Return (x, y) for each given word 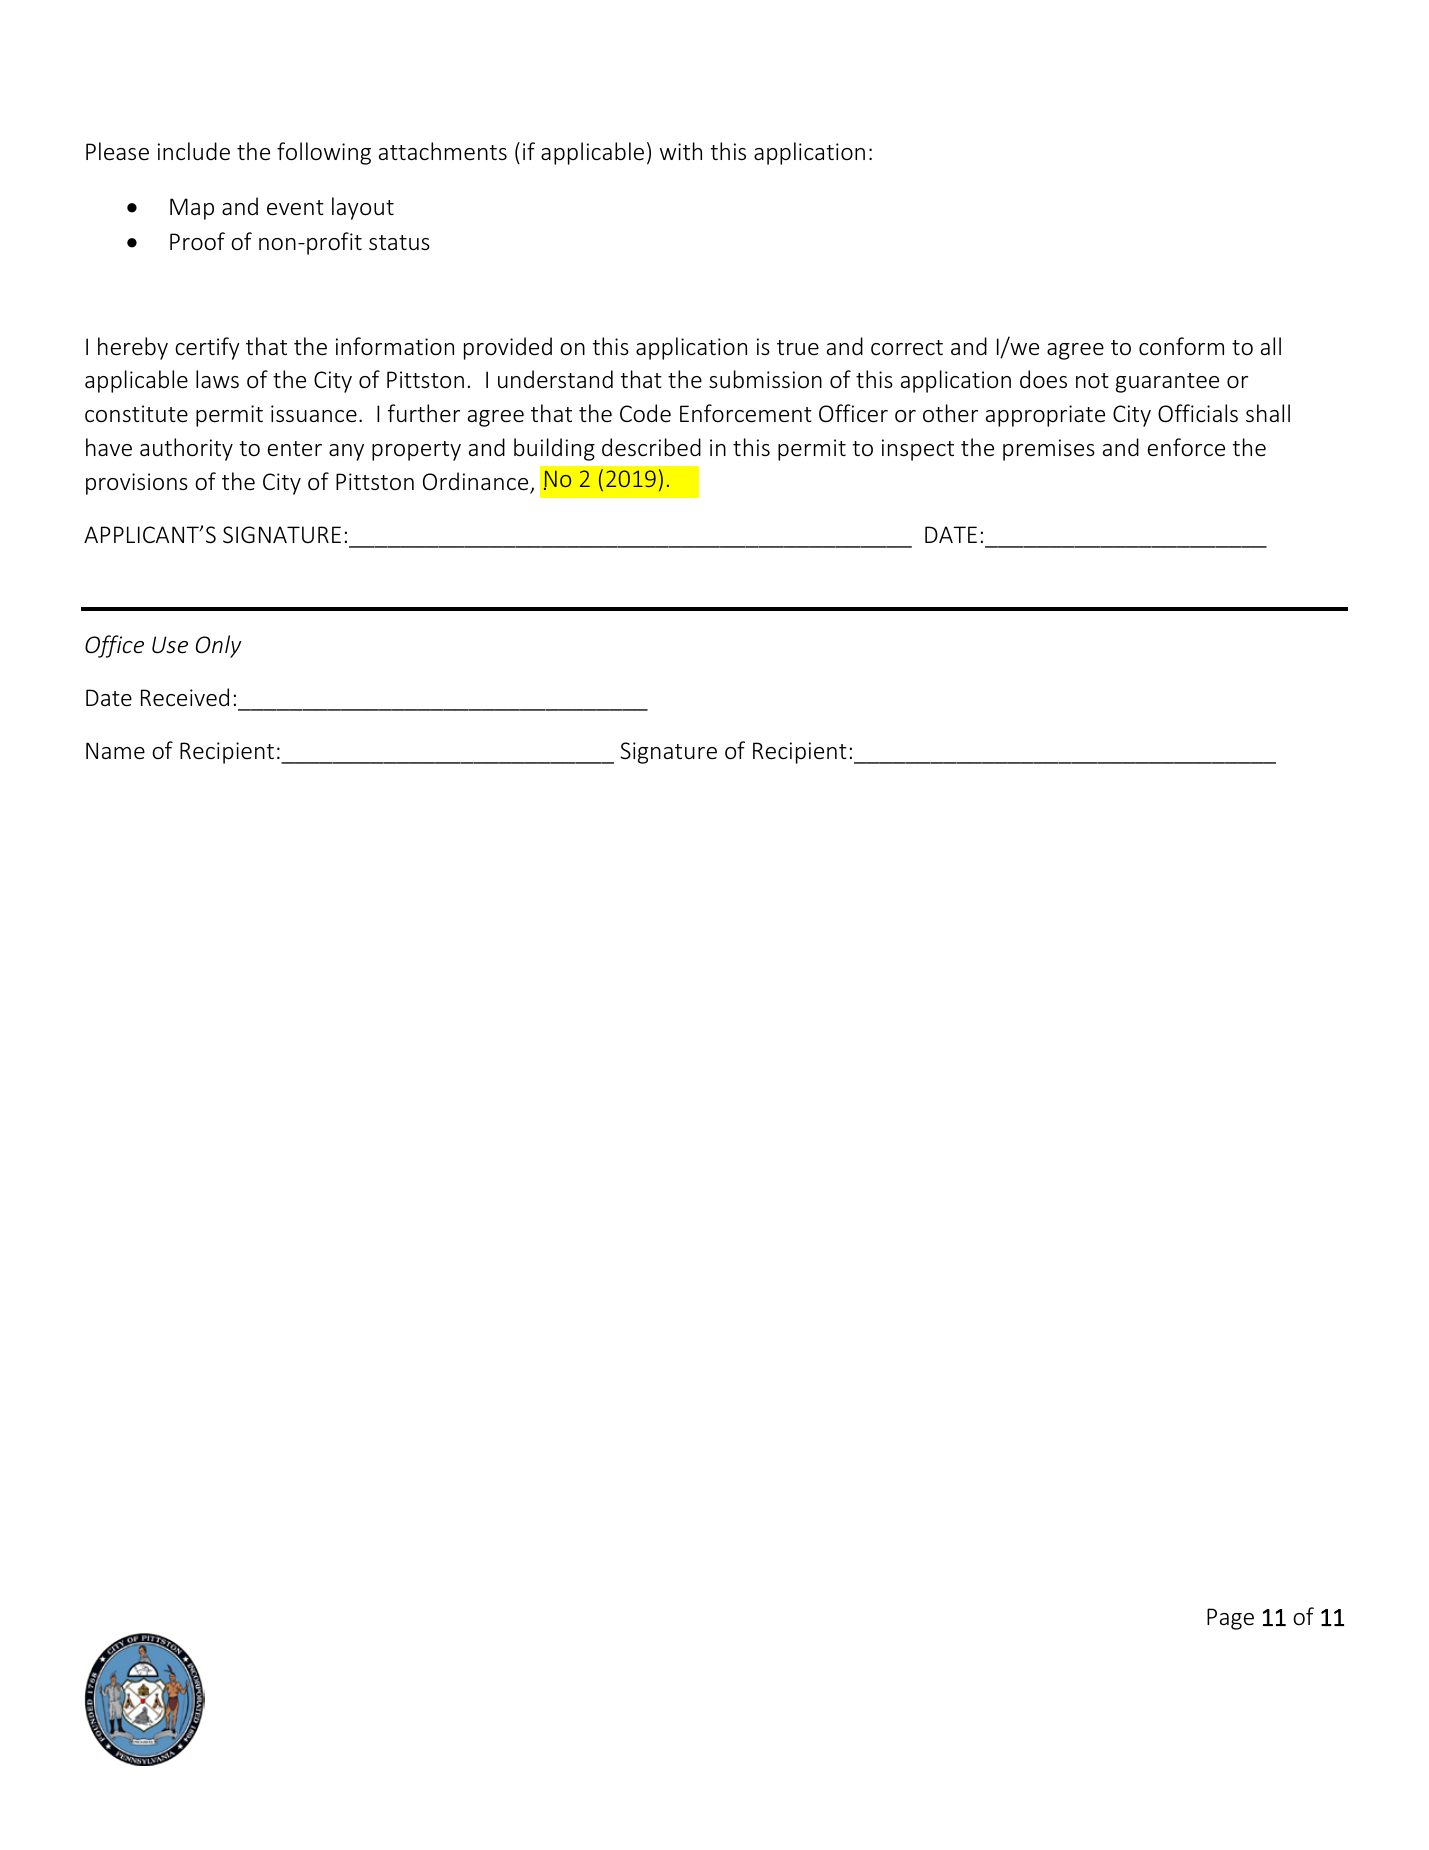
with (681, 151)
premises (1049, 450)
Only (218, 646)
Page (1230, 1619)
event (295, 208)
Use (170, 645)
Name (115, 751)
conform (1181, 346)
